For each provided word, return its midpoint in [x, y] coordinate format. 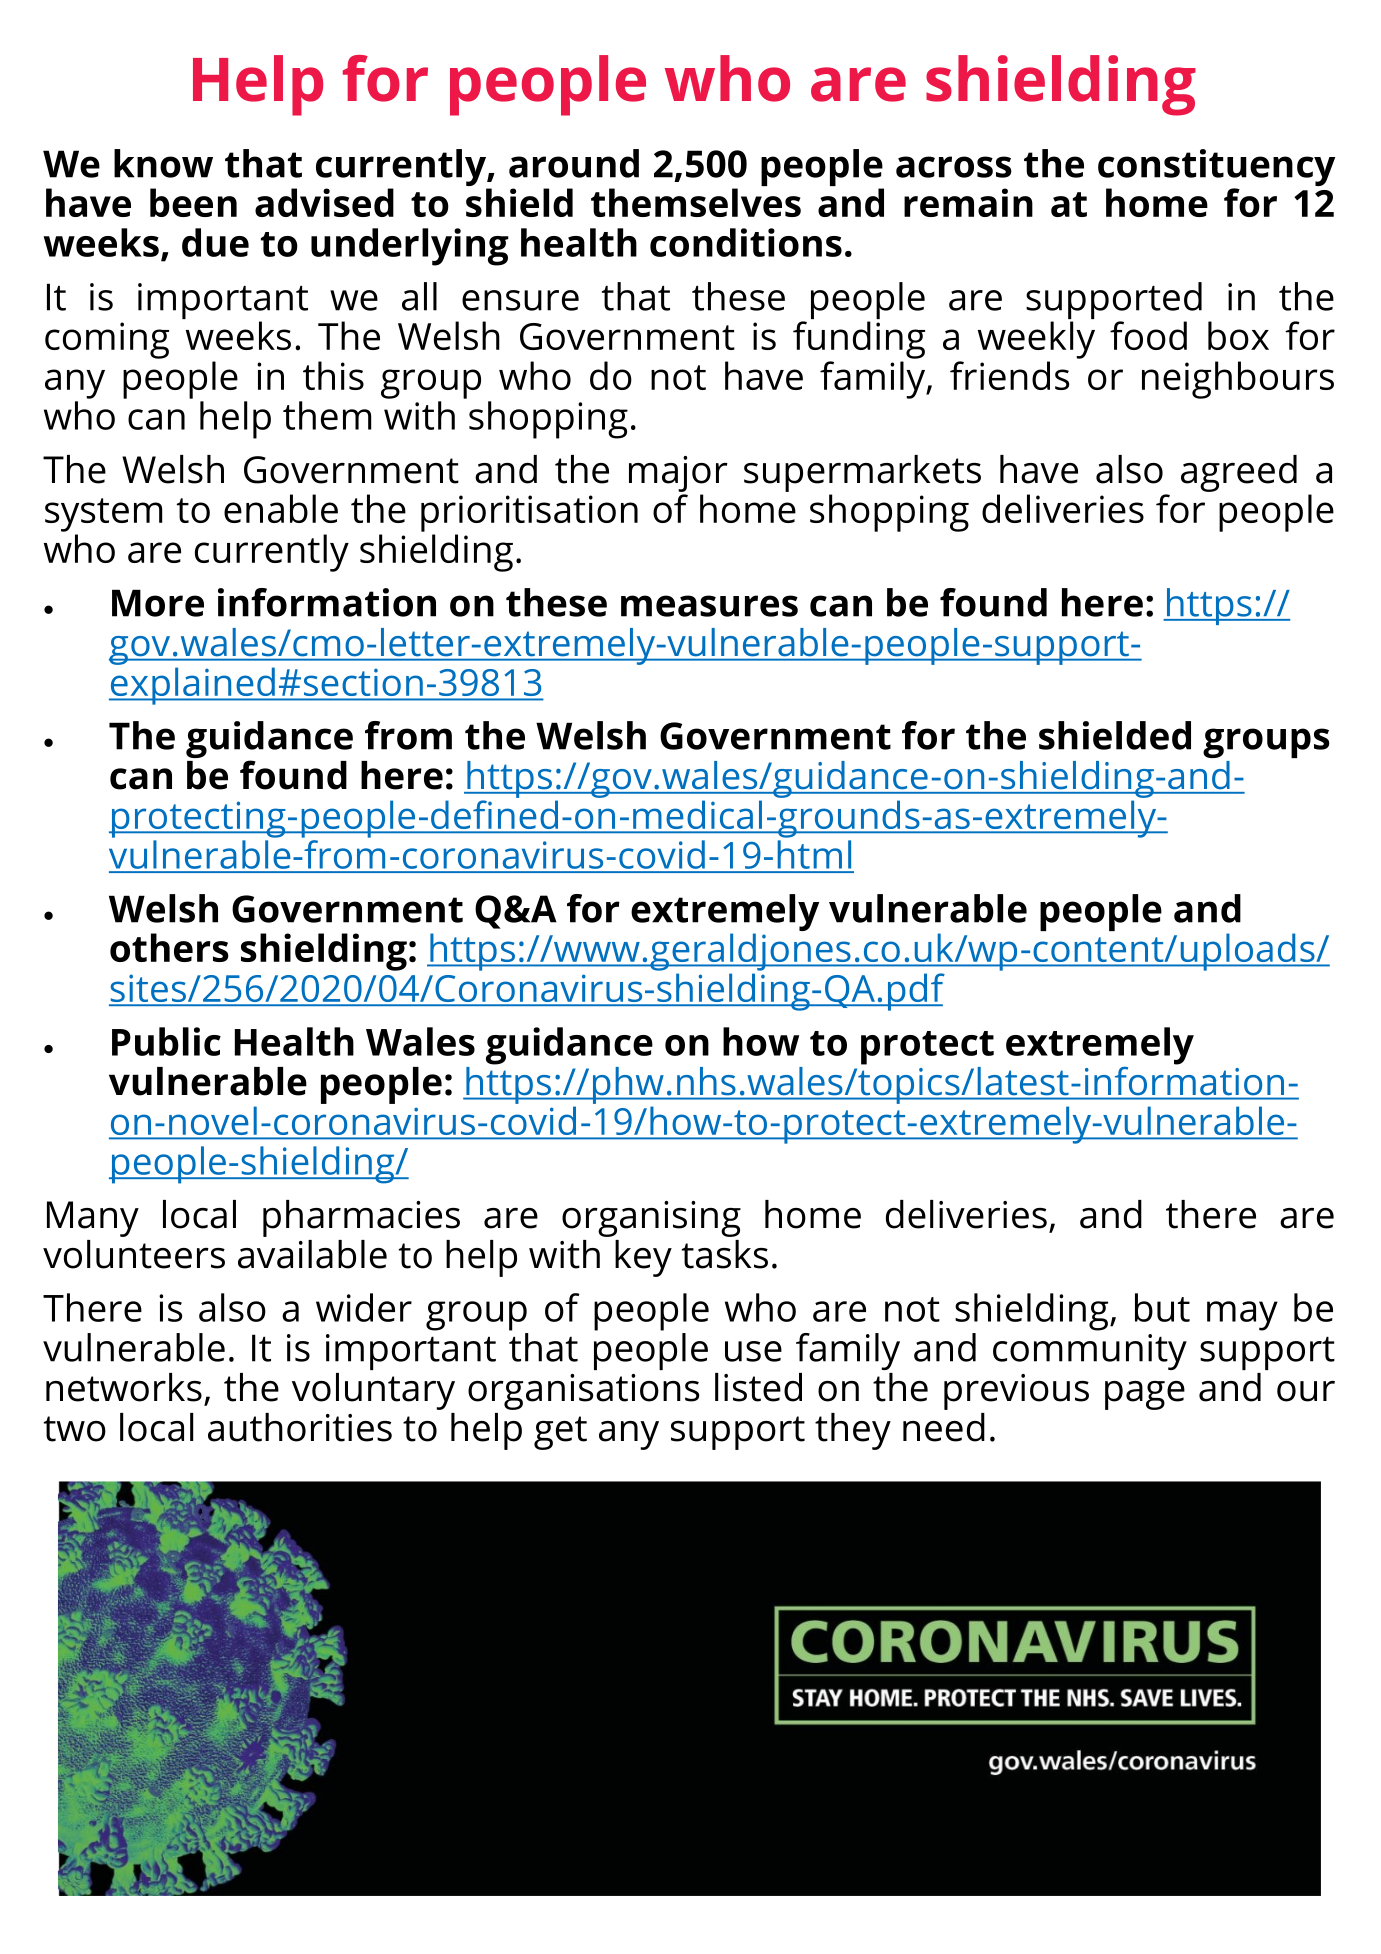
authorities [300, 1427]
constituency [1216, 167]
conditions [746, 242]
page [1145, 1395]
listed [758, 1387]
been [193, 202]
